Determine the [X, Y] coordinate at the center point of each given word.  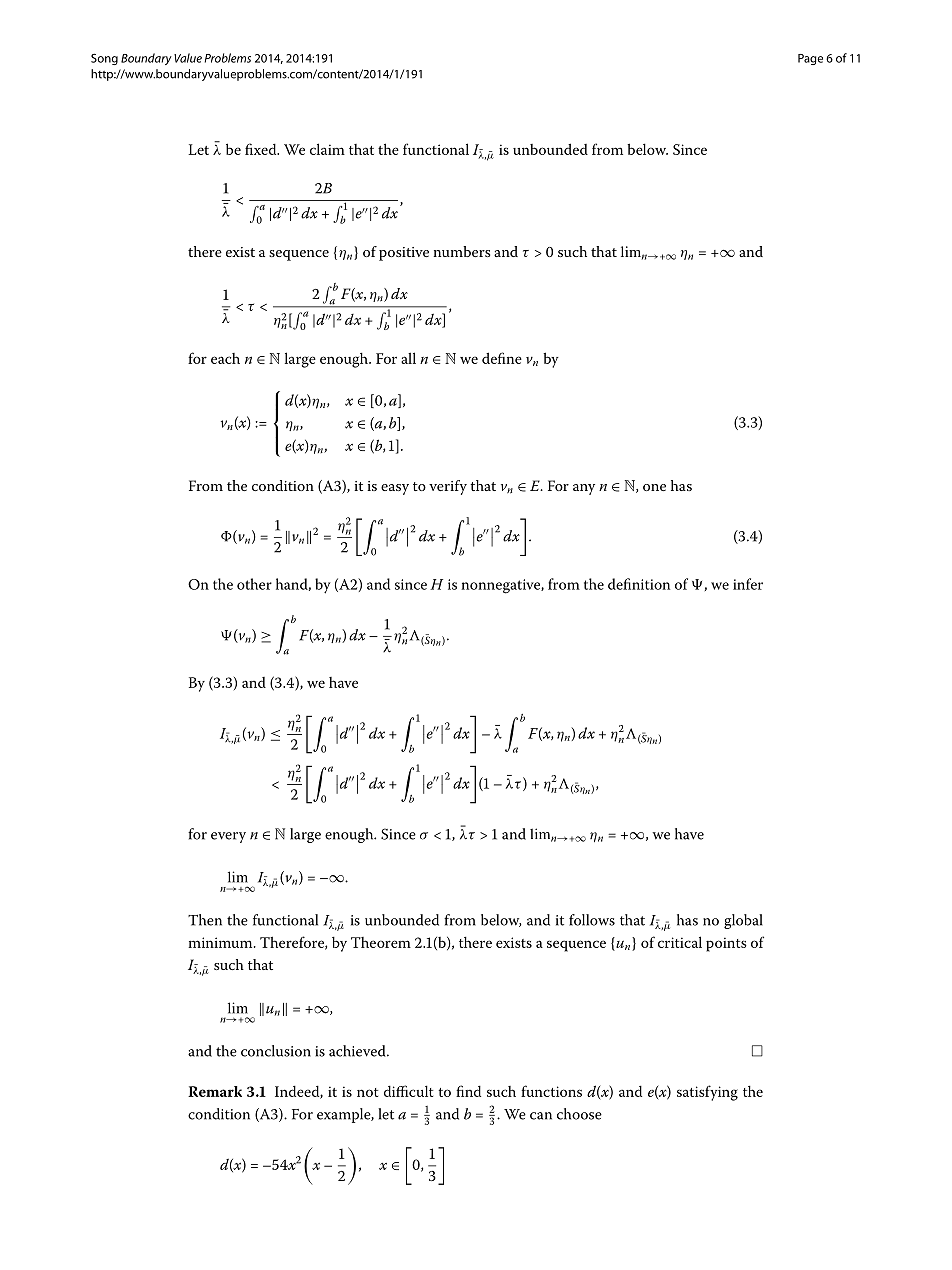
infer [748, 584]
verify [448, 487]
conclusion [276, 1051]
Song [104, 59]
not [367, 1092]
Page [810, 59]
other [254, 584]
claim [327, 149]
